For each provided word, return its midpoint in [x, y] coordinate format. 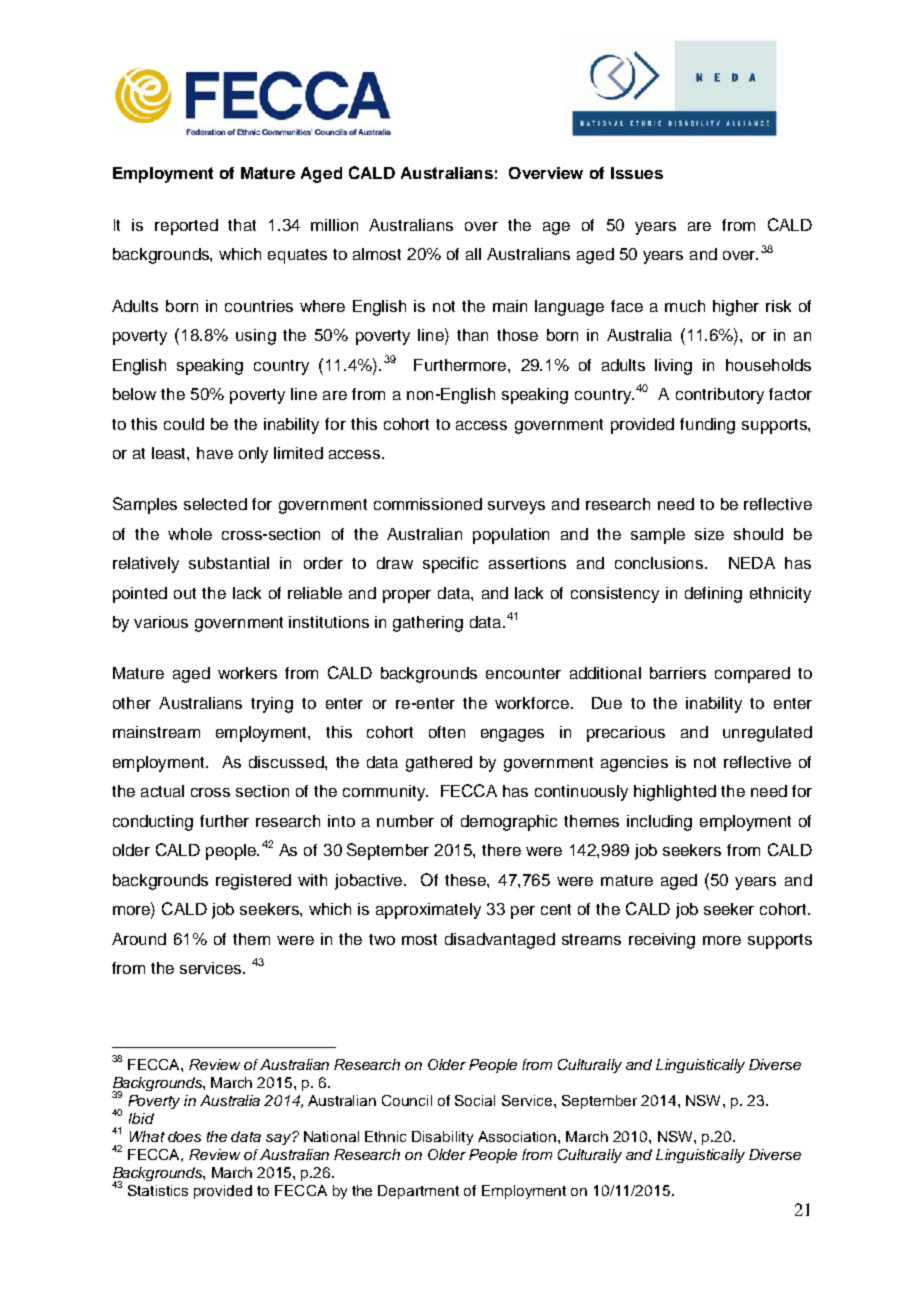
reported [186, 227]
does [184, 1136]
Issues [637, 173]
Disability [442, 1138]
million [334, 225]
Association [518, 1136]
